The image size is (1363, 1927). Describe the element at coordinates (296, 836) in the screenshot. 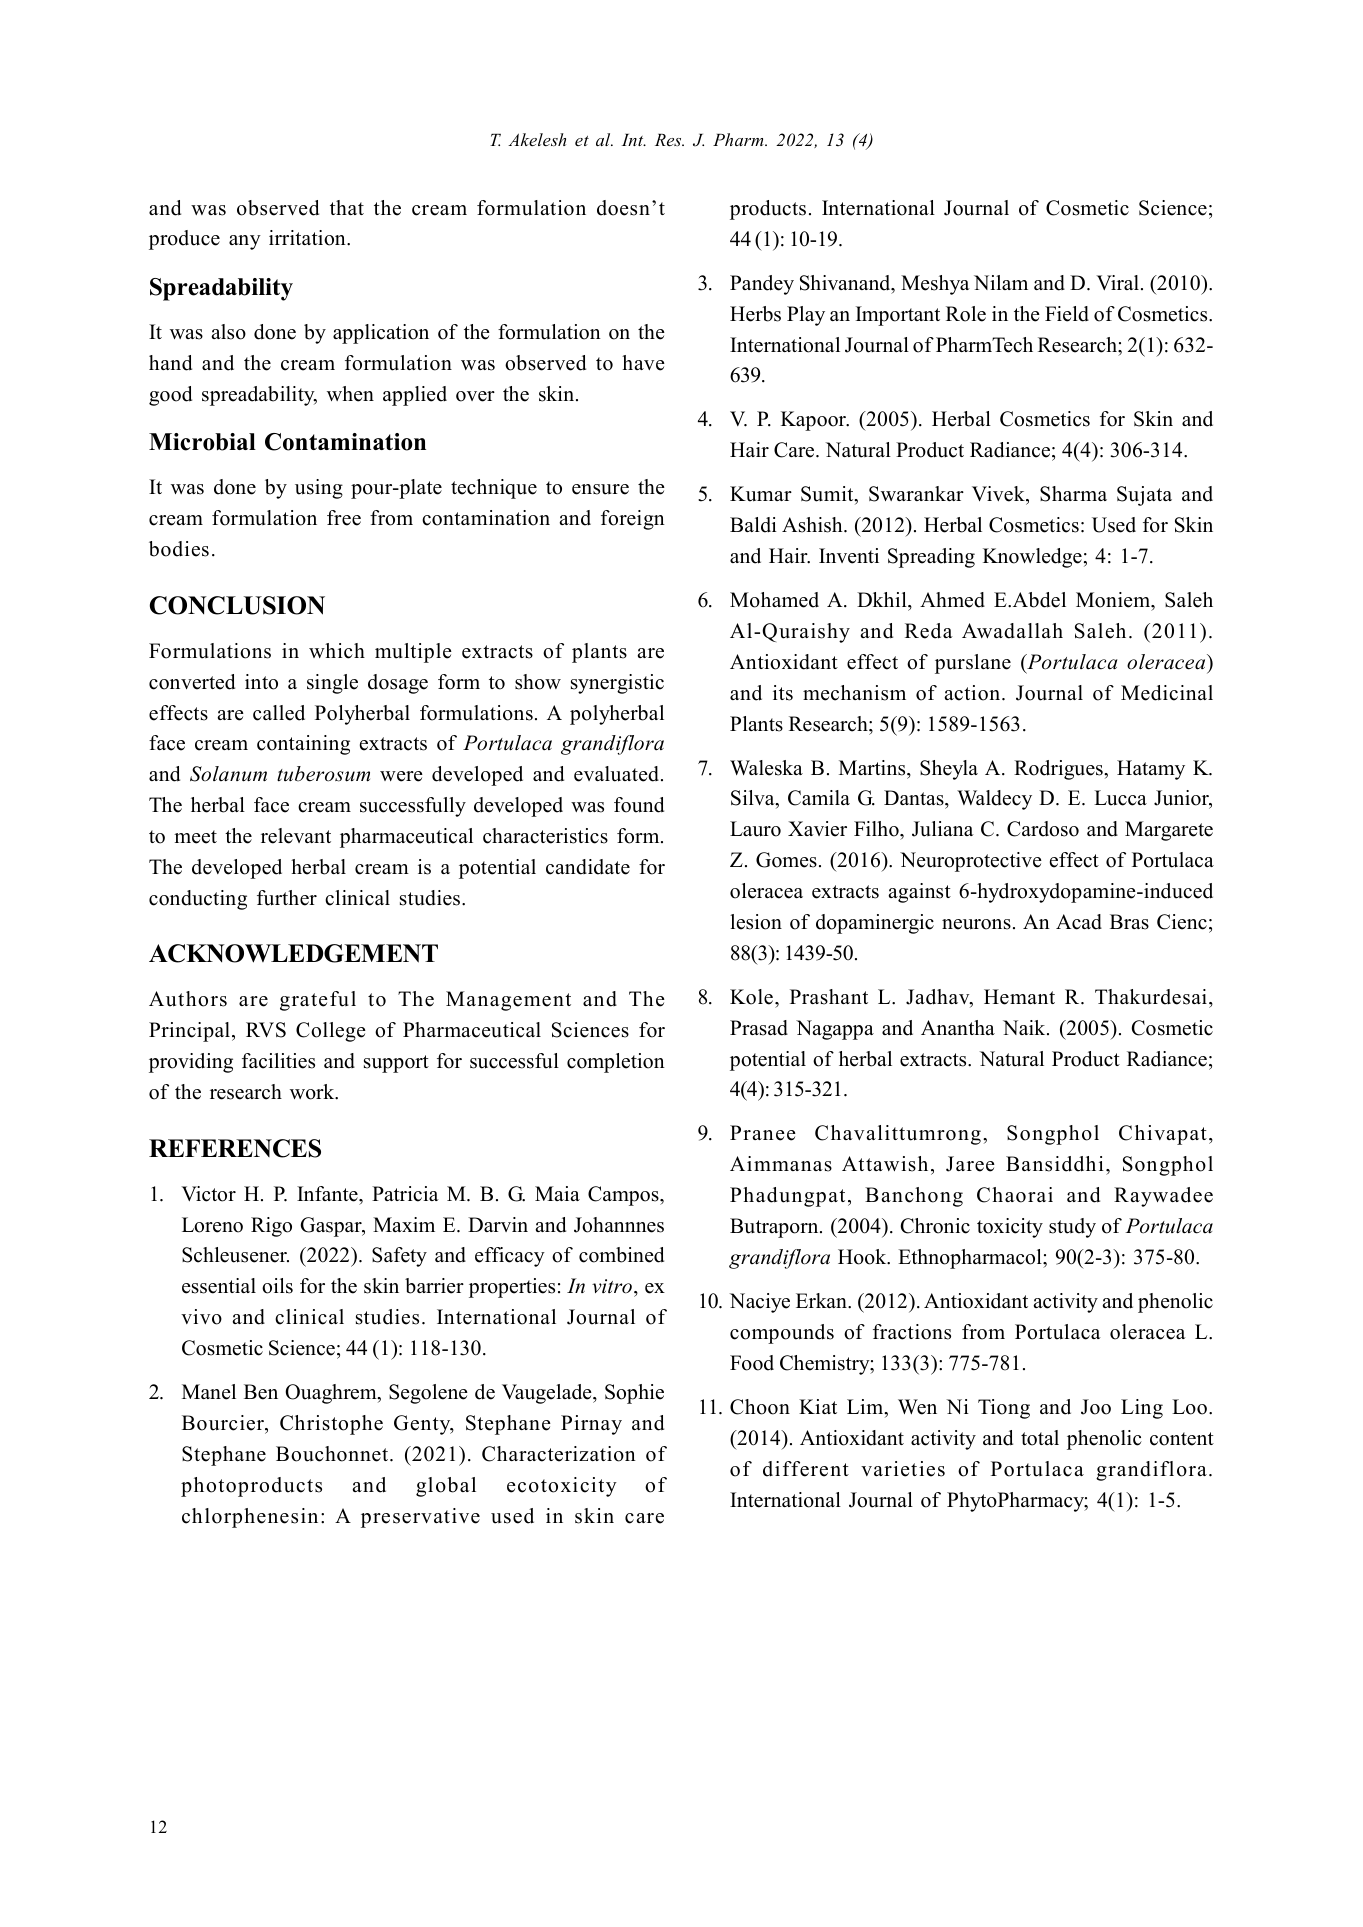

I see `relevant` at that location.
